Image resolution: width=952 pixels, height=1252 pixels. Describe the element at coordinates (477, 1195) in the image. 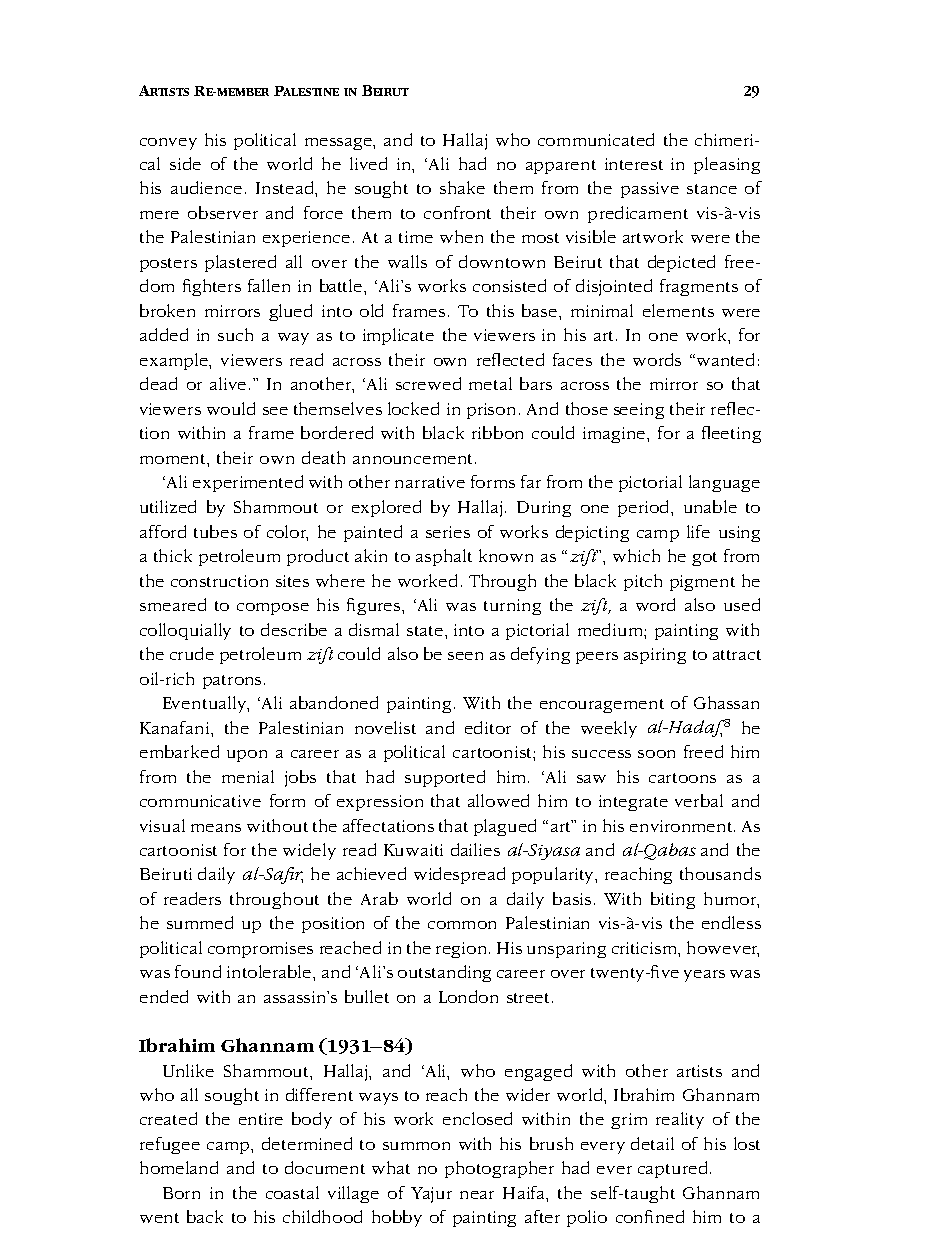

I see `near` at that location.
